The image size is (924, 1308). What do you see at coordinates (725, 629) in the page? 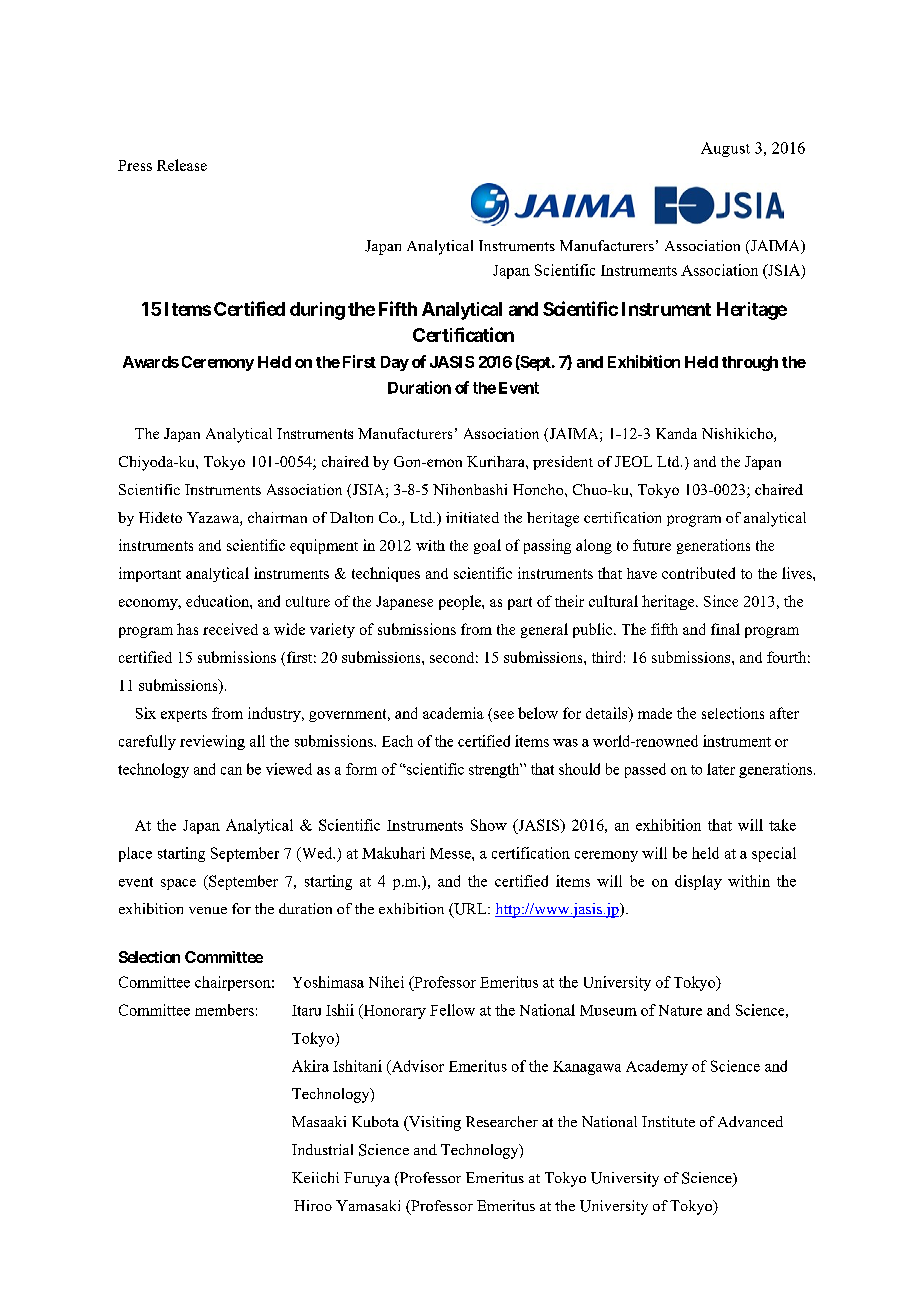
I see `final` at bounding box center [725, 629].
